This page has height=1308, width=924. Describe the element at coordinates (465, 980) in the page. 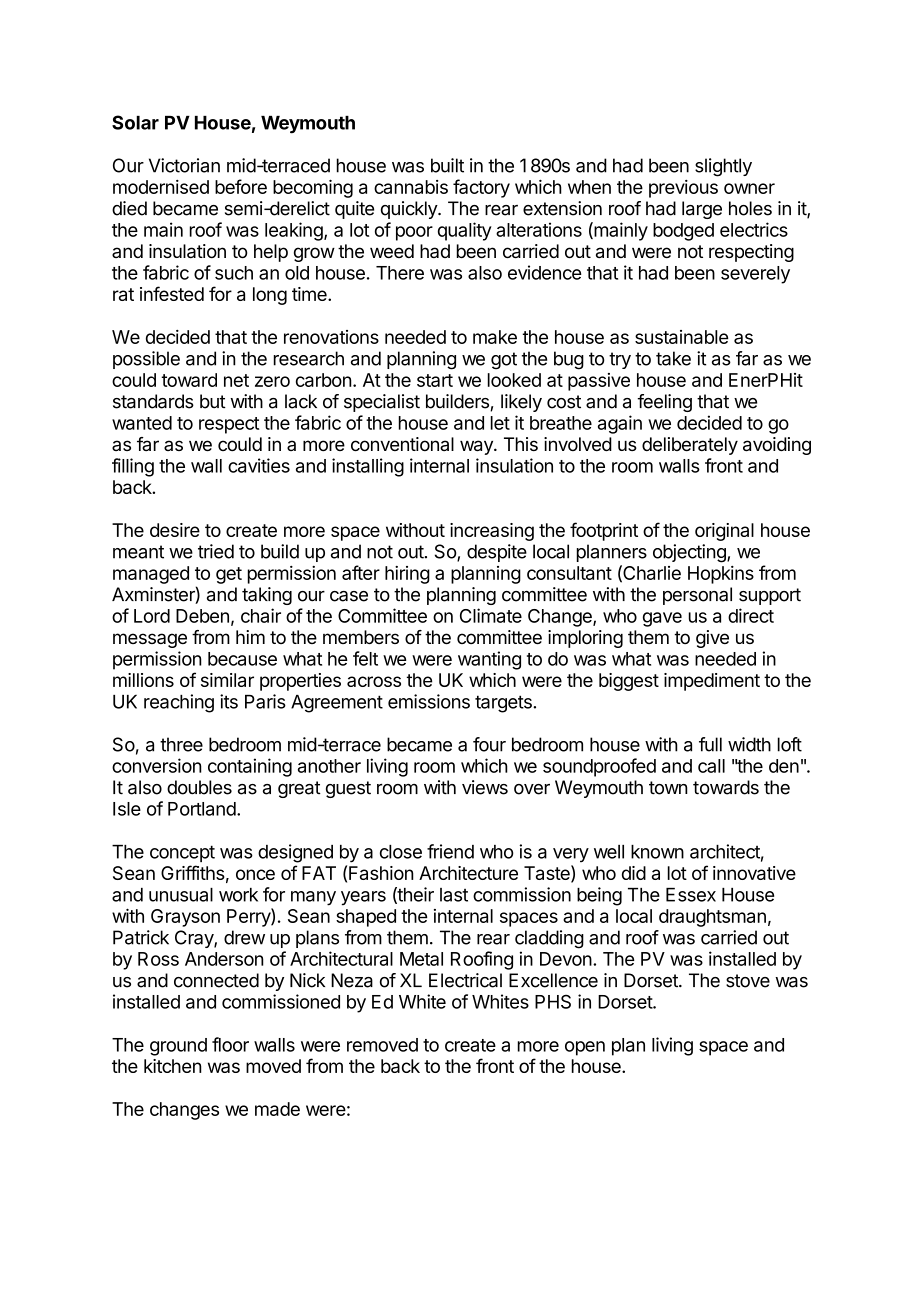

I see `Electrical` at that location.
